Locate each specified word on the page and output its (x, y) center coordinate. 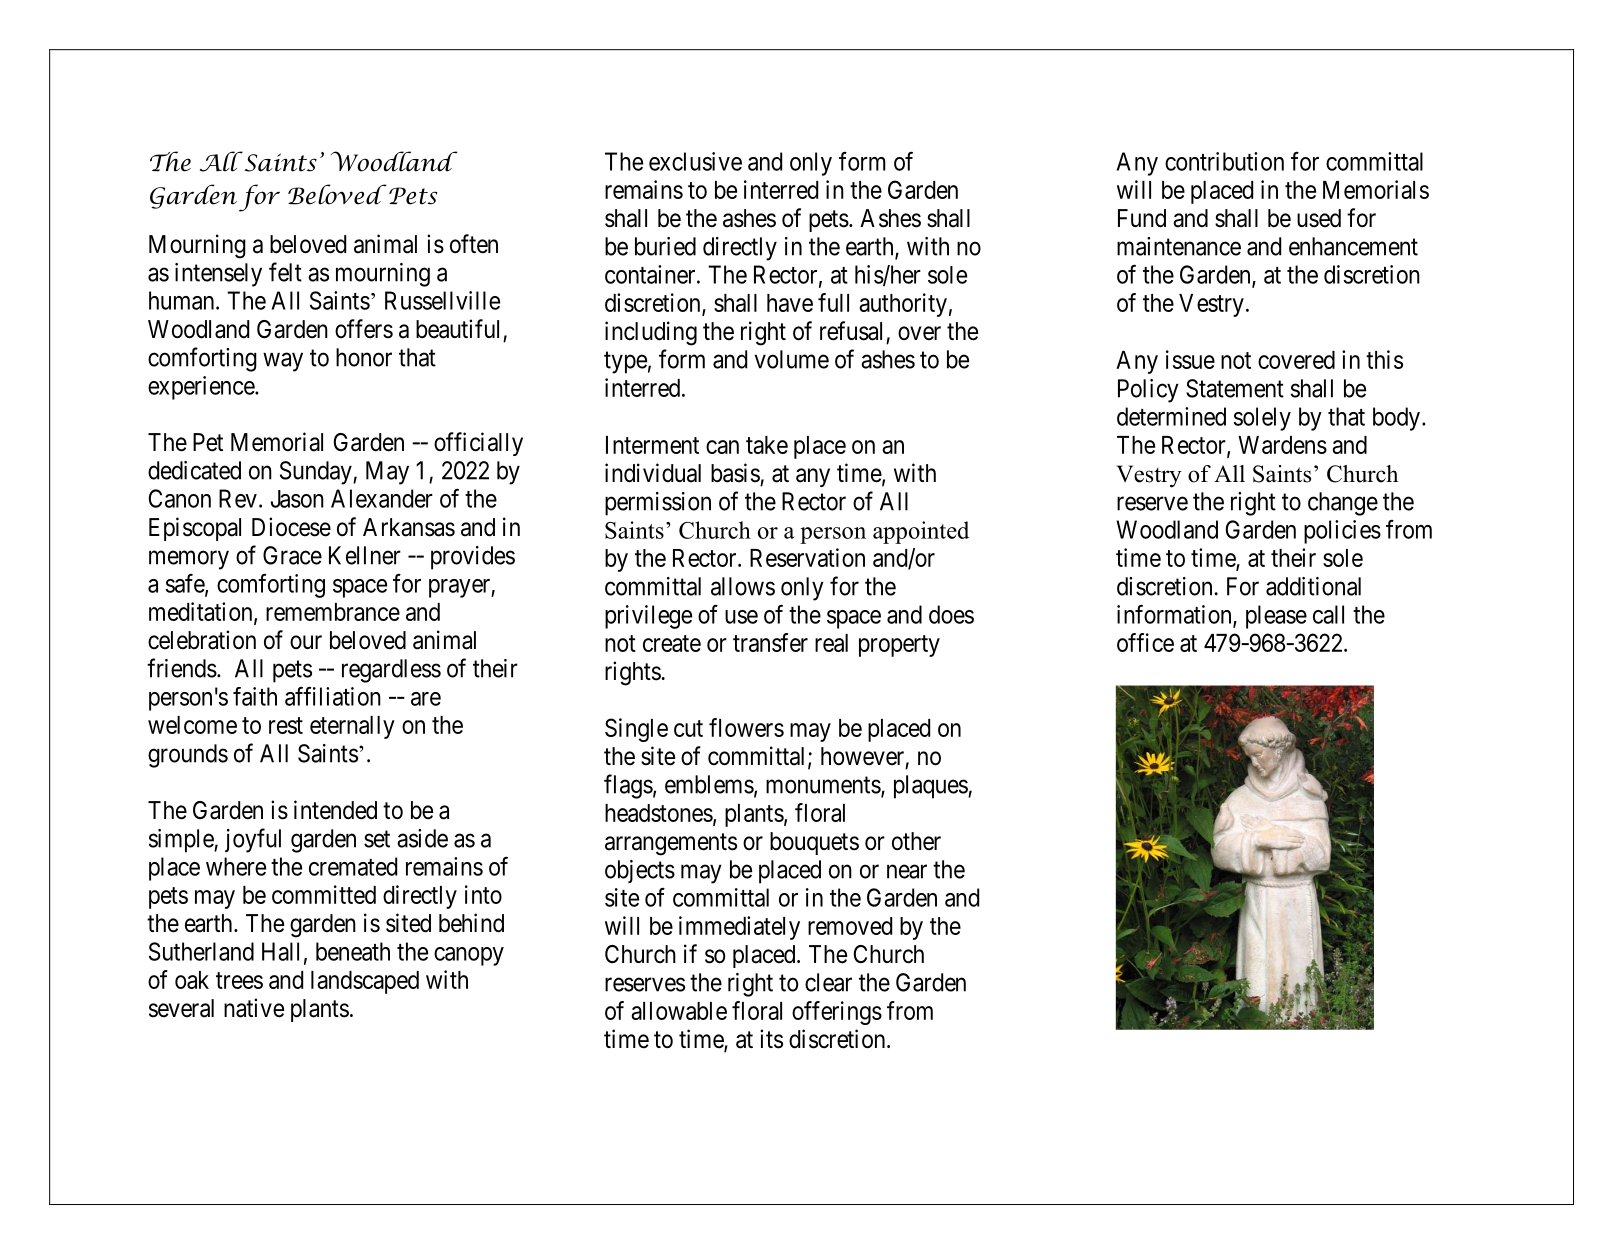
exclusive (695, 161)
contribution (1224, 161)
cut (688, 728)
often (474, 244)
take (767, 445)
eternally (352, 727)
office (1145, 642)
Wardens (1282, 445)
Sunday (317, 473)
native (254, 1008)
